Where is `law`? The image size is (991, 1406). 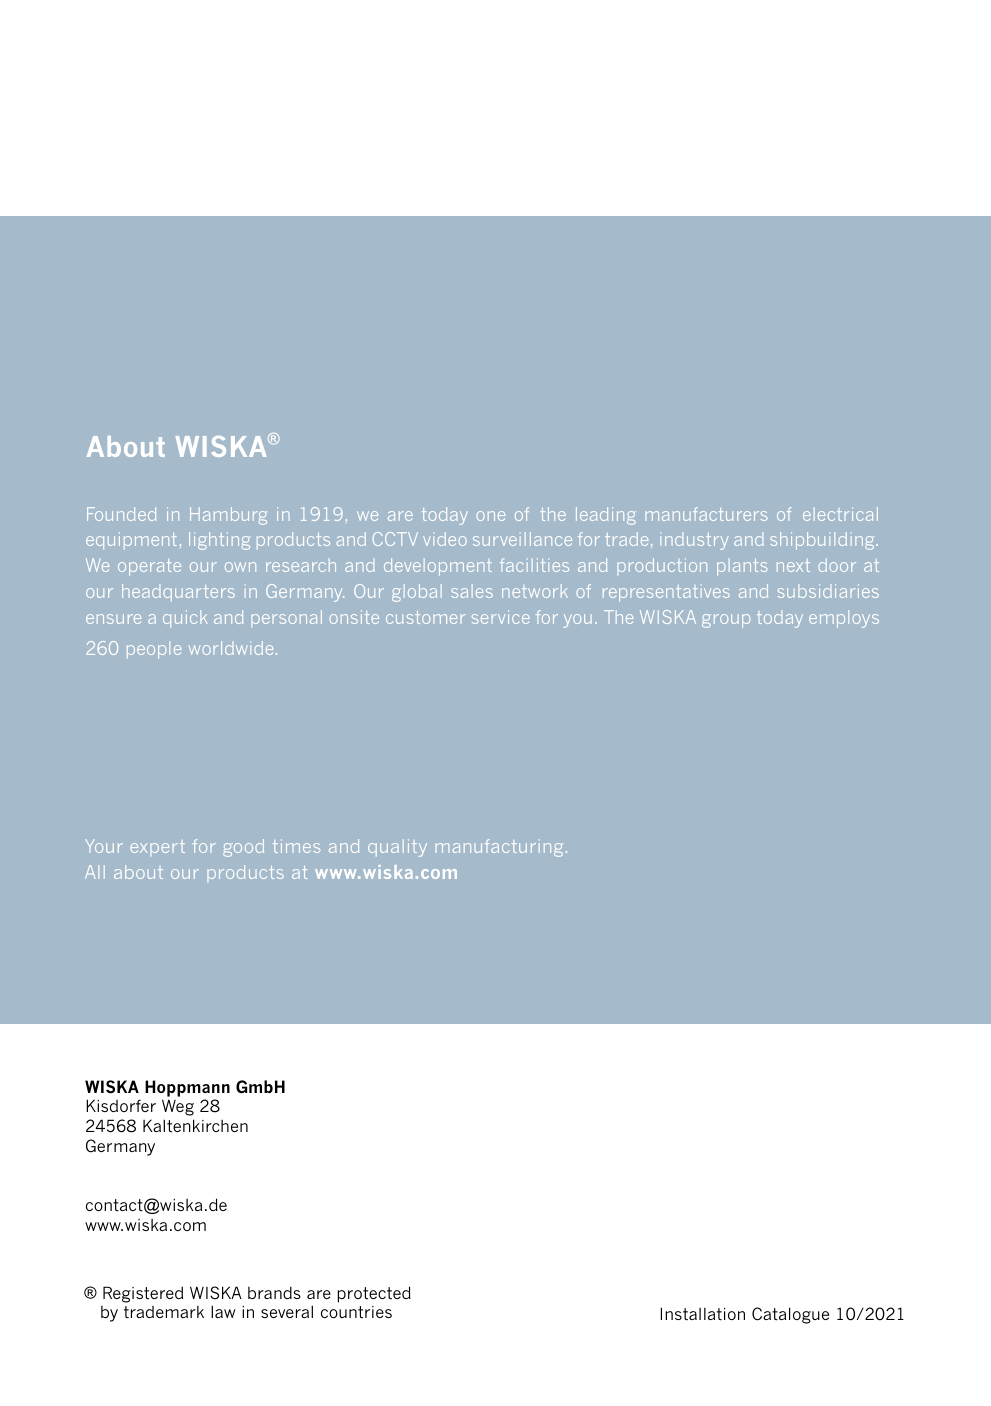
law is located at coordinates (223, 1311).
